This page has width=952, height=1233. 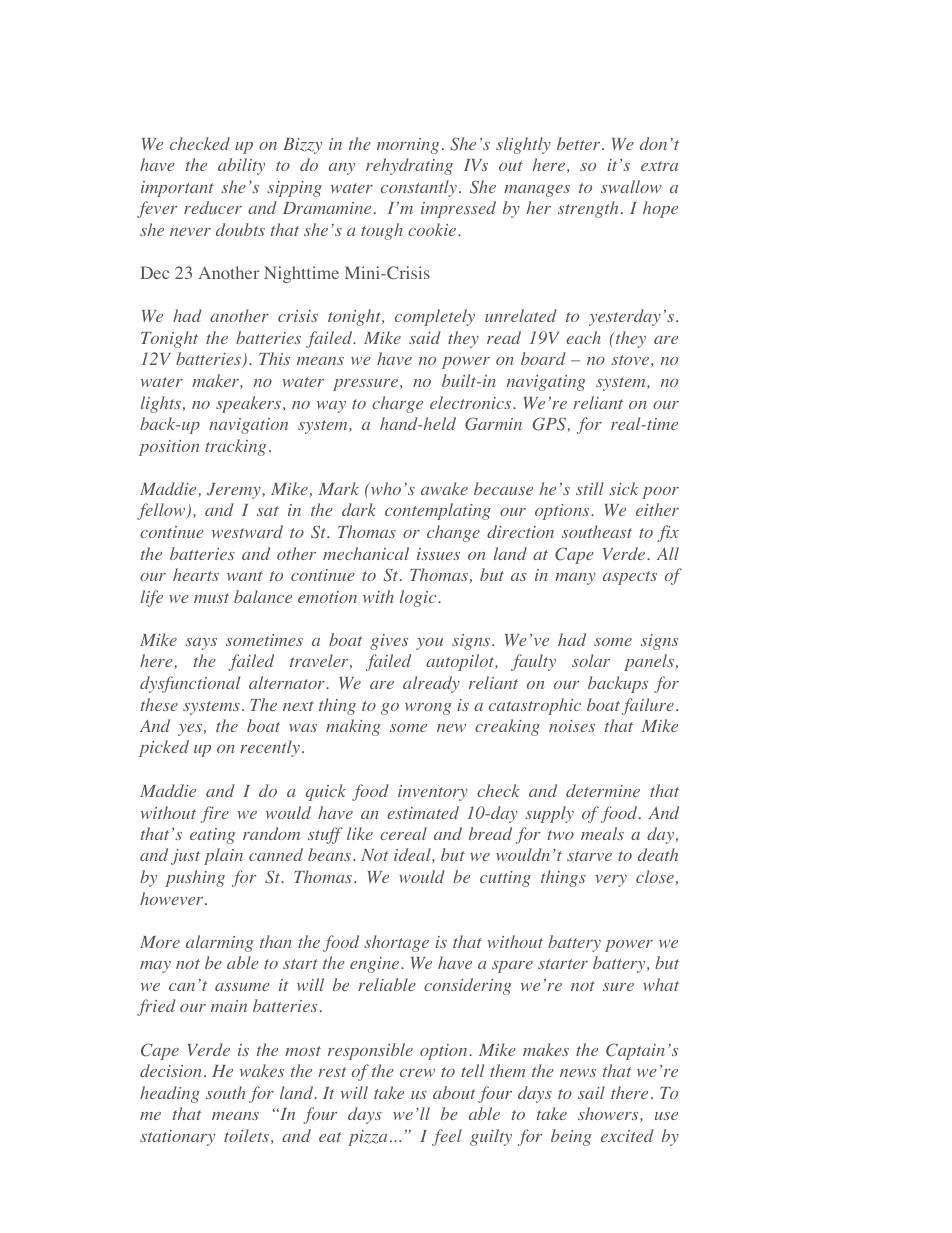 What do you see at coordinates (397, 404) in the page?
I see `charge` at bounding box center [397, 404].
